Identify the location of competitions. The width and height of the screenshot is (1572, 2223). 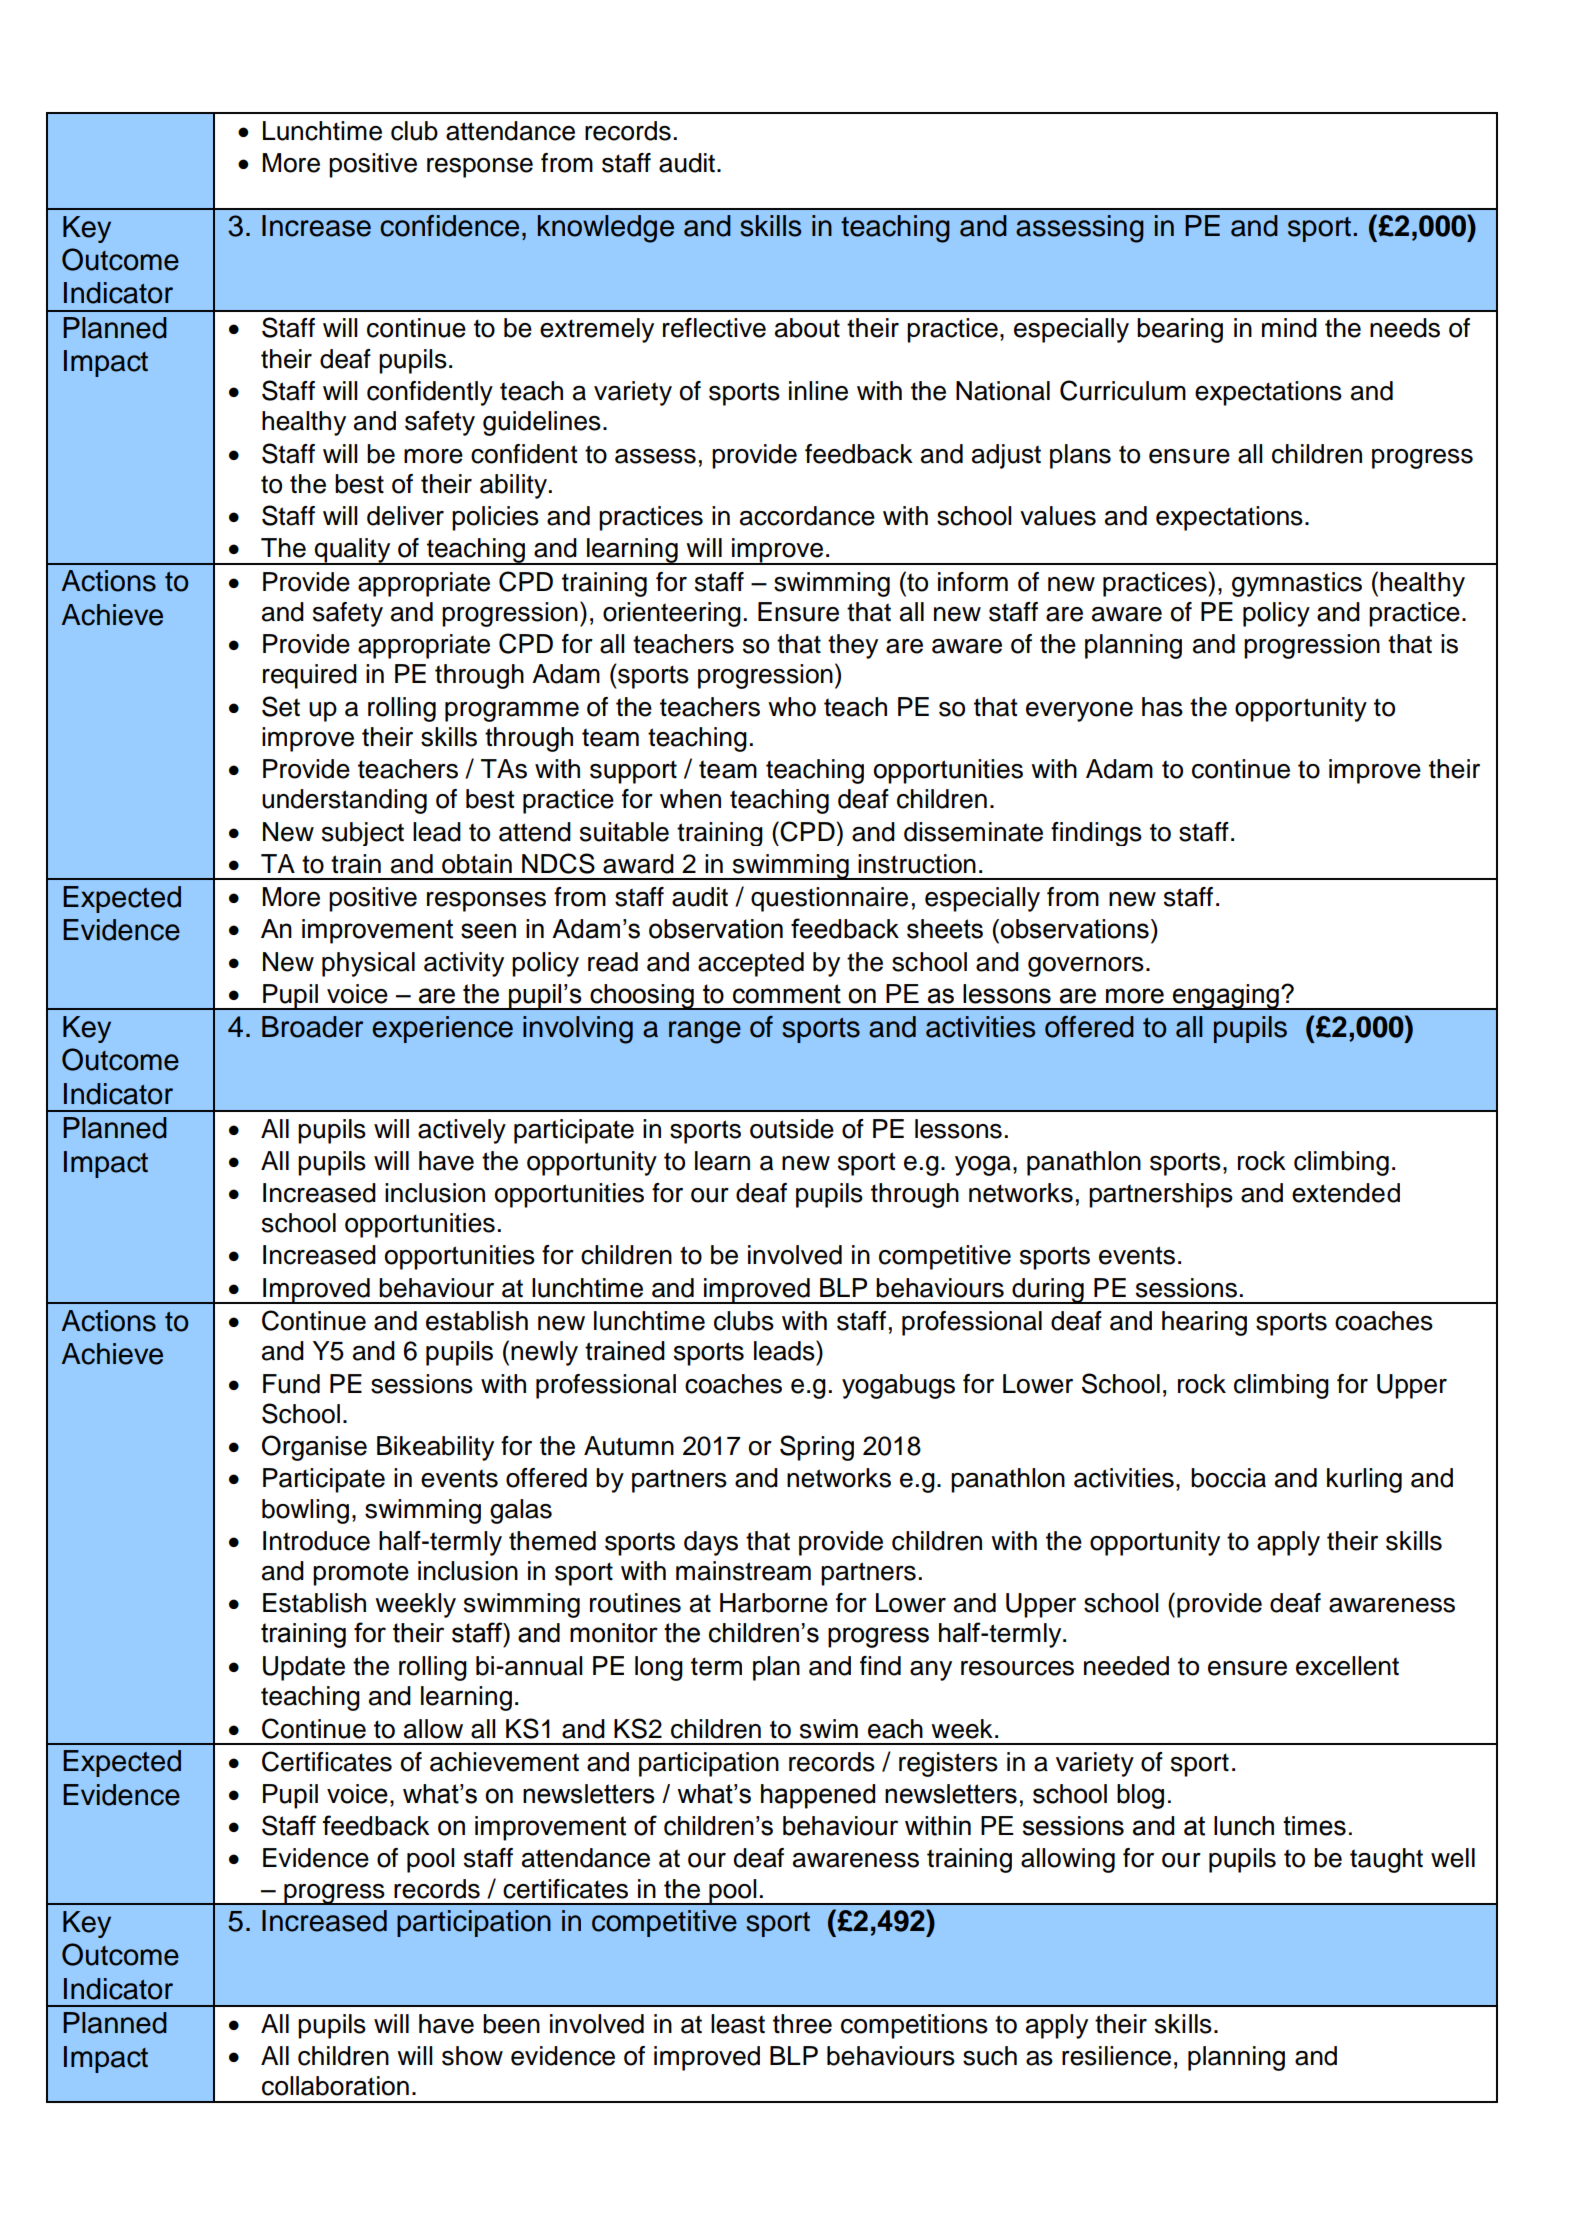
(914, 2026).
